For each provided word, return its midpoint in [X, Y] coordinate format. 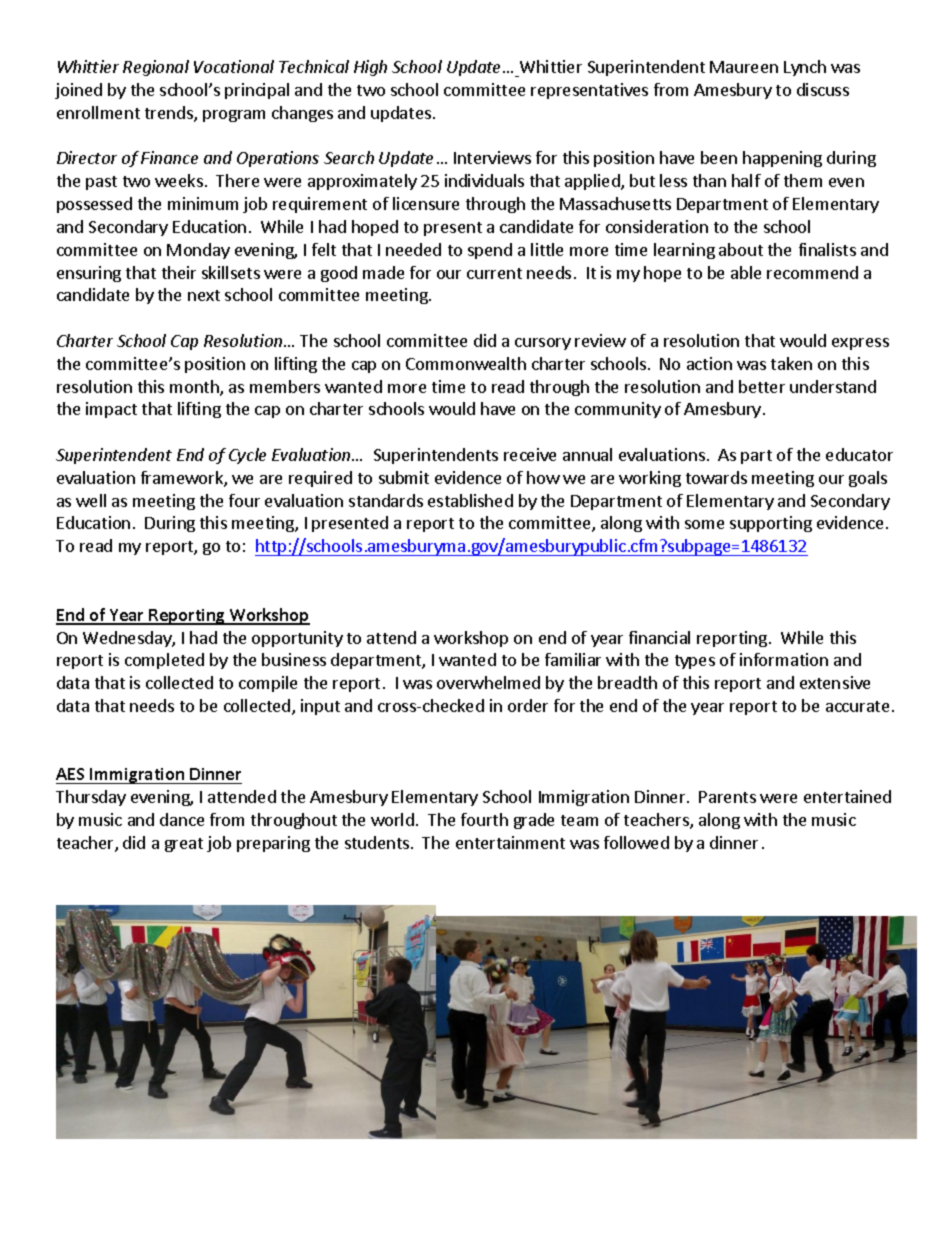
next [204, 295]
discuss [823, 89]
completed [164, 661]
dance [182, 819]
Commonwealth [466, 363]
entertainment [510, 842]
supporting [771, 524]
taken [791, 363]
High [370, 68]
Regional [156, 68]
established [470, 500]
